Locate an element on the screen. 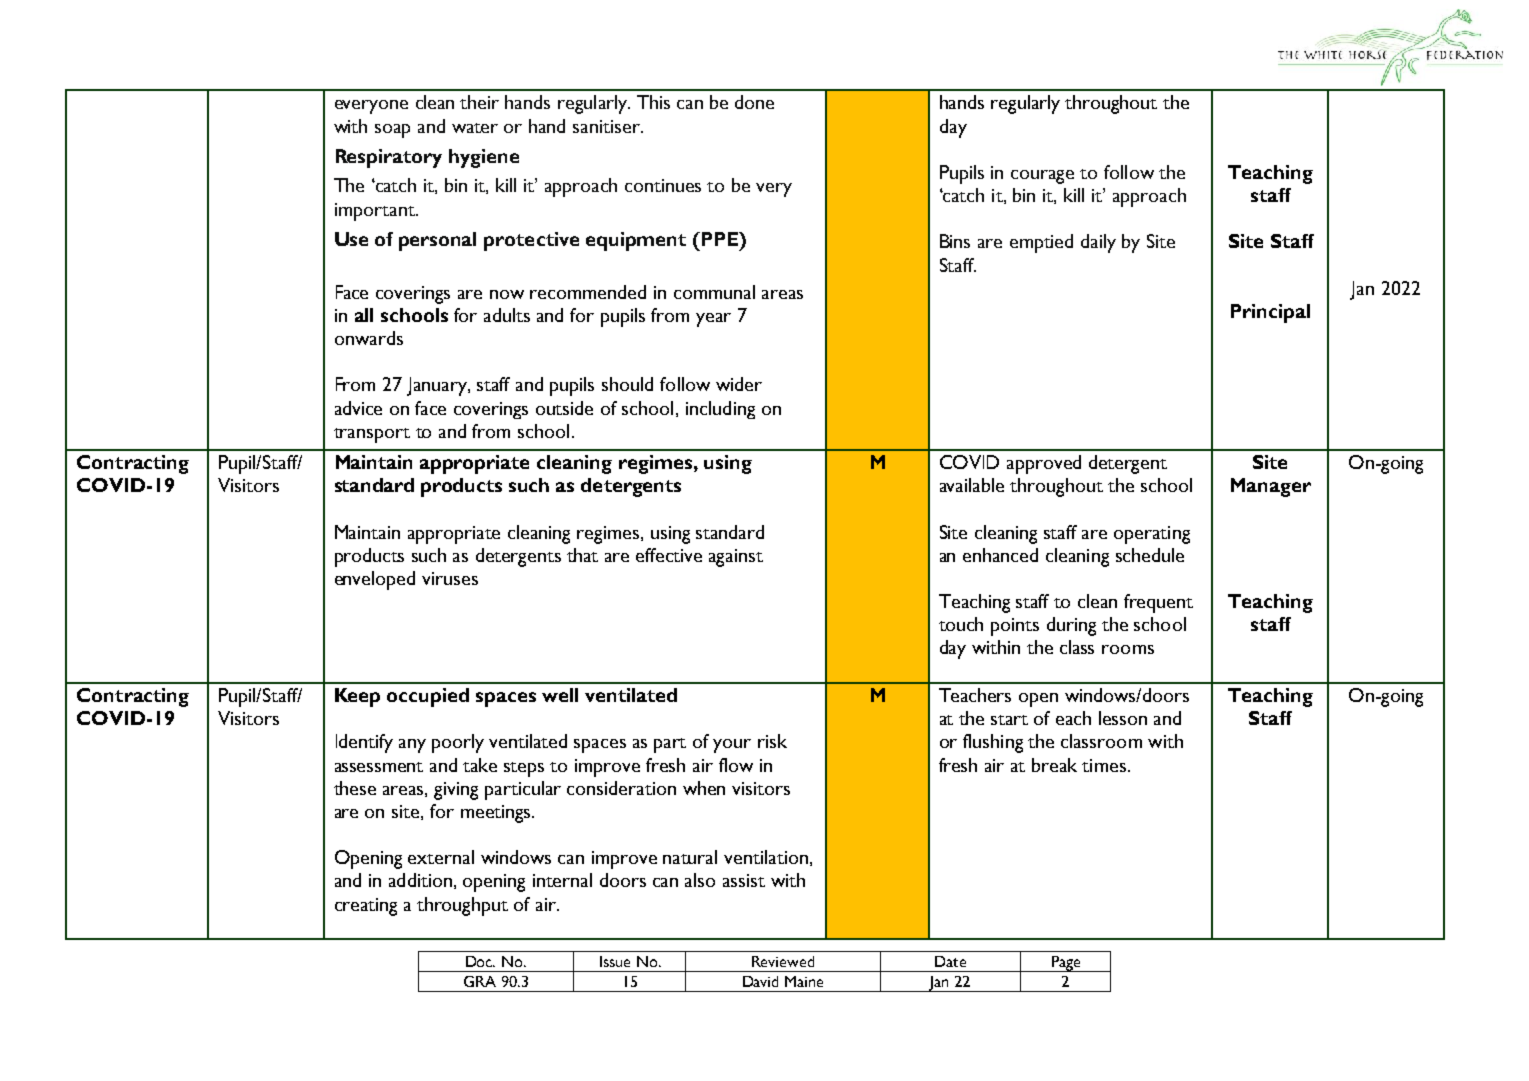 Image resolution: width=1529 pixels, height=1081 pixels. Doc is located at coordinates (480, 961).
